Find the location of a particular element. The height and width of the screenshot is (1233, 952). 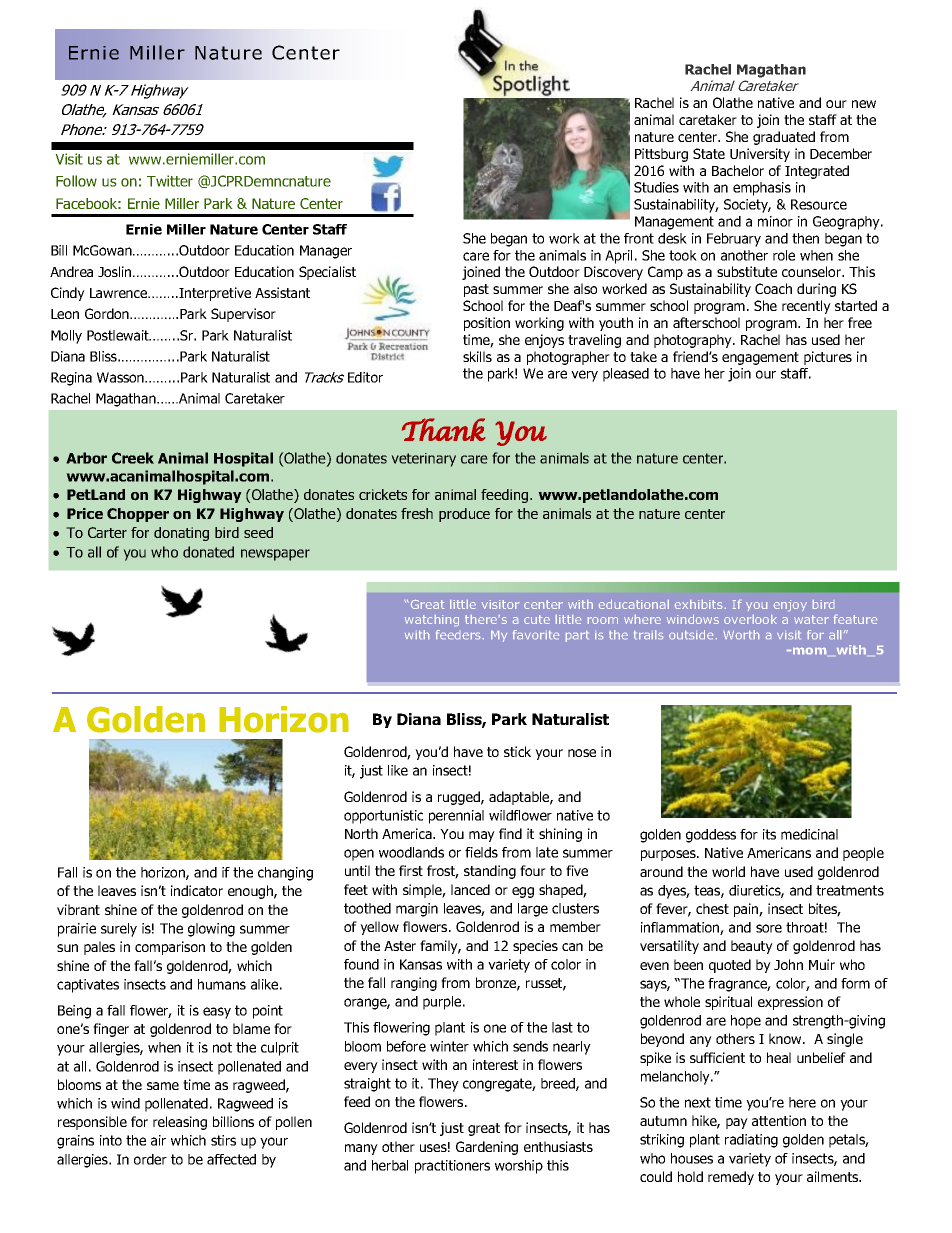

past is located at coordinates (476, 290).
